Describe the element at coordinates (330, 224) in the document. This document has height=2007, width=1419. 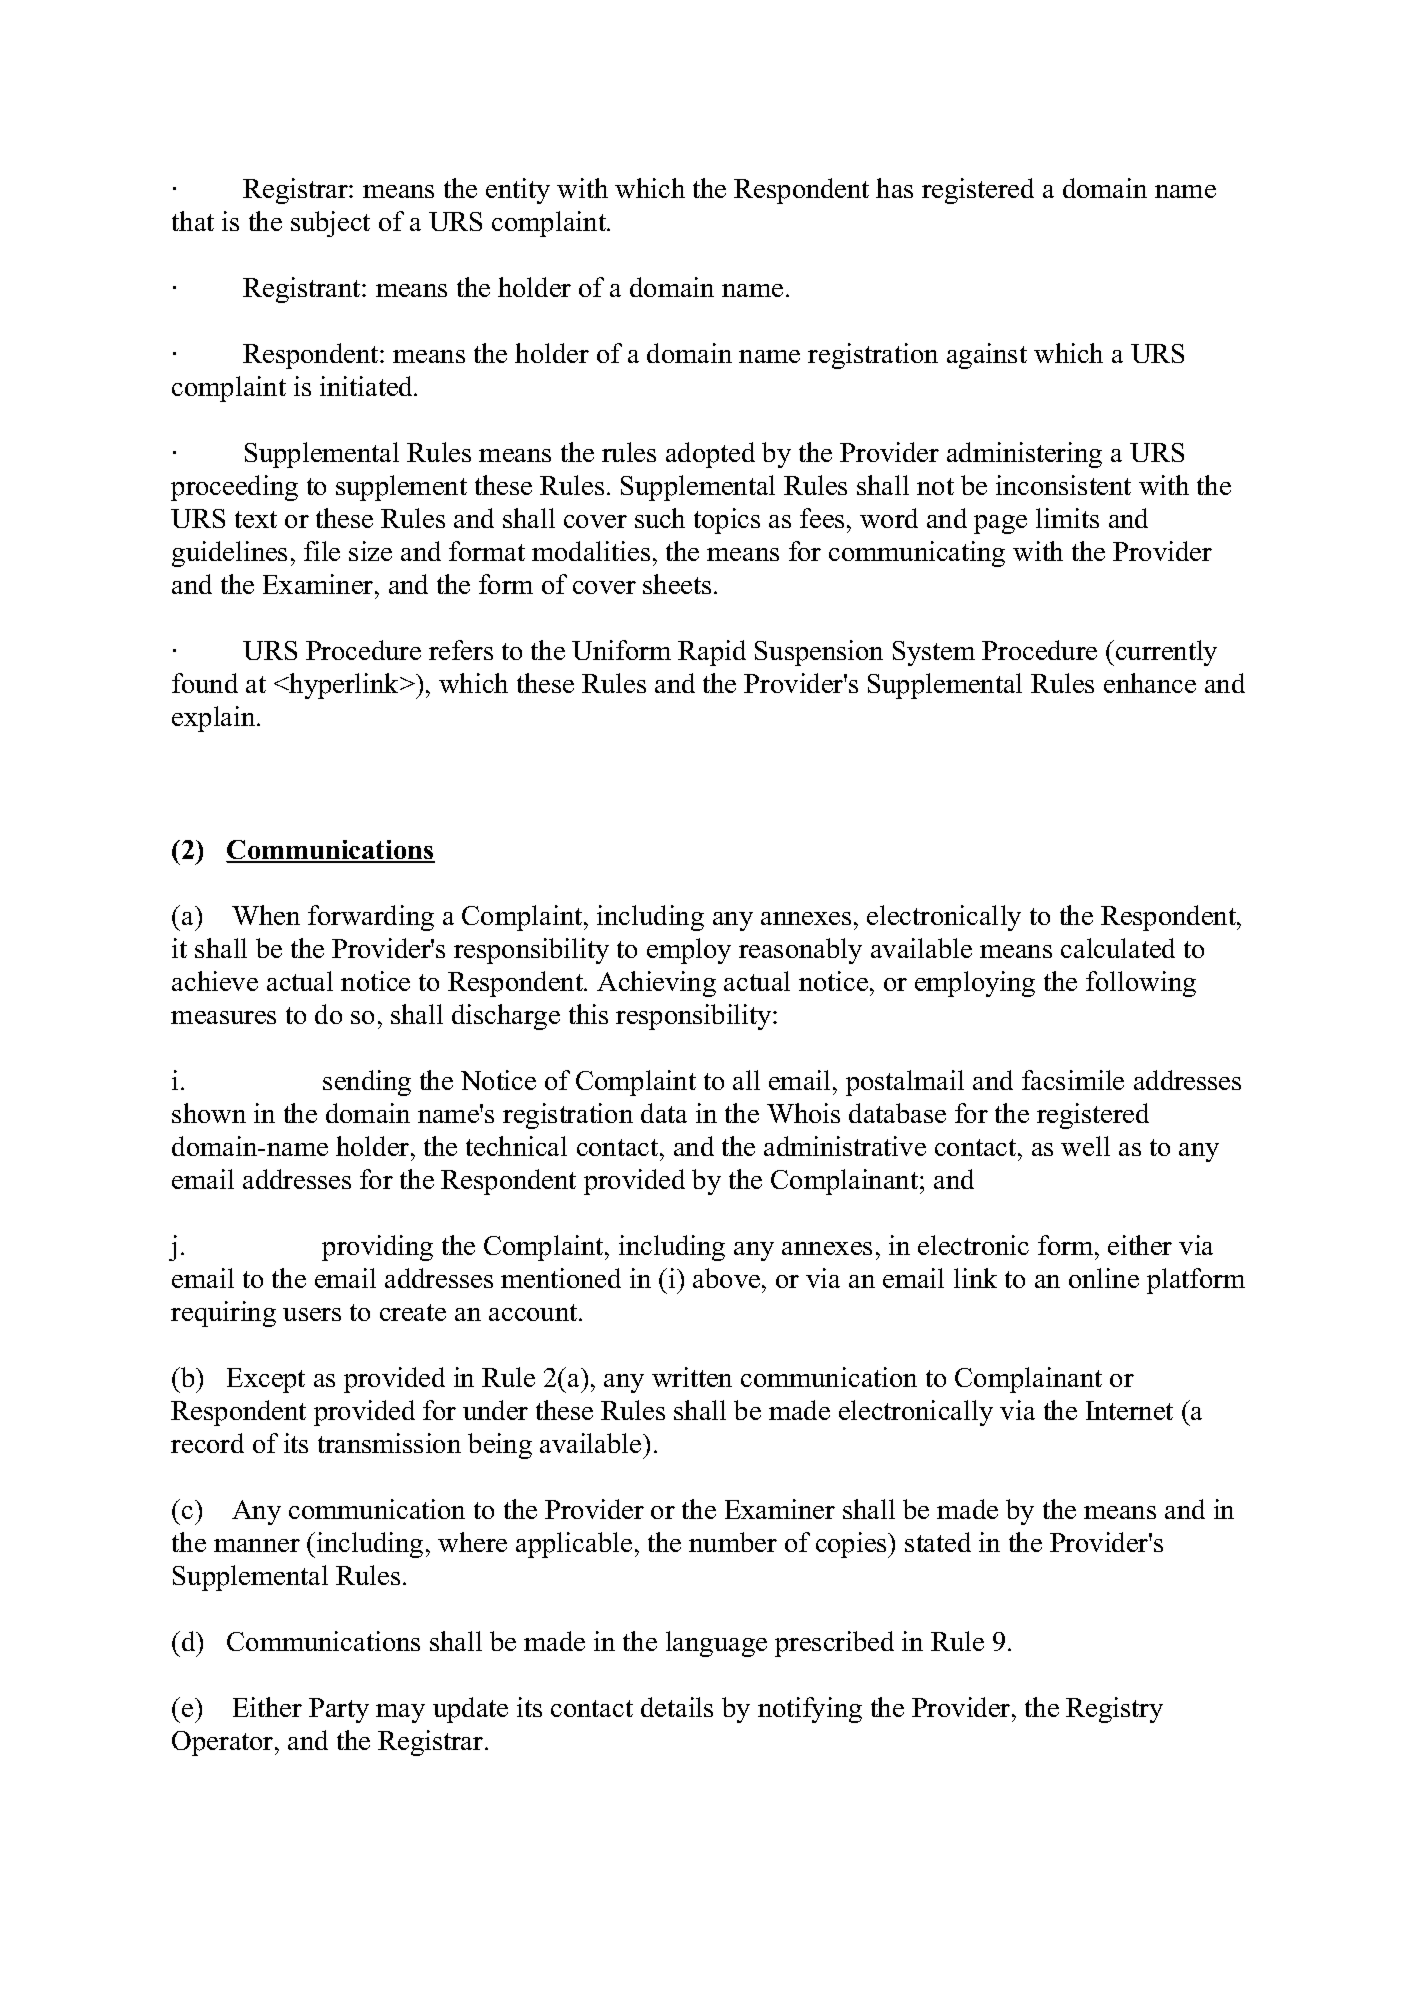
I see `subject` at that location.
